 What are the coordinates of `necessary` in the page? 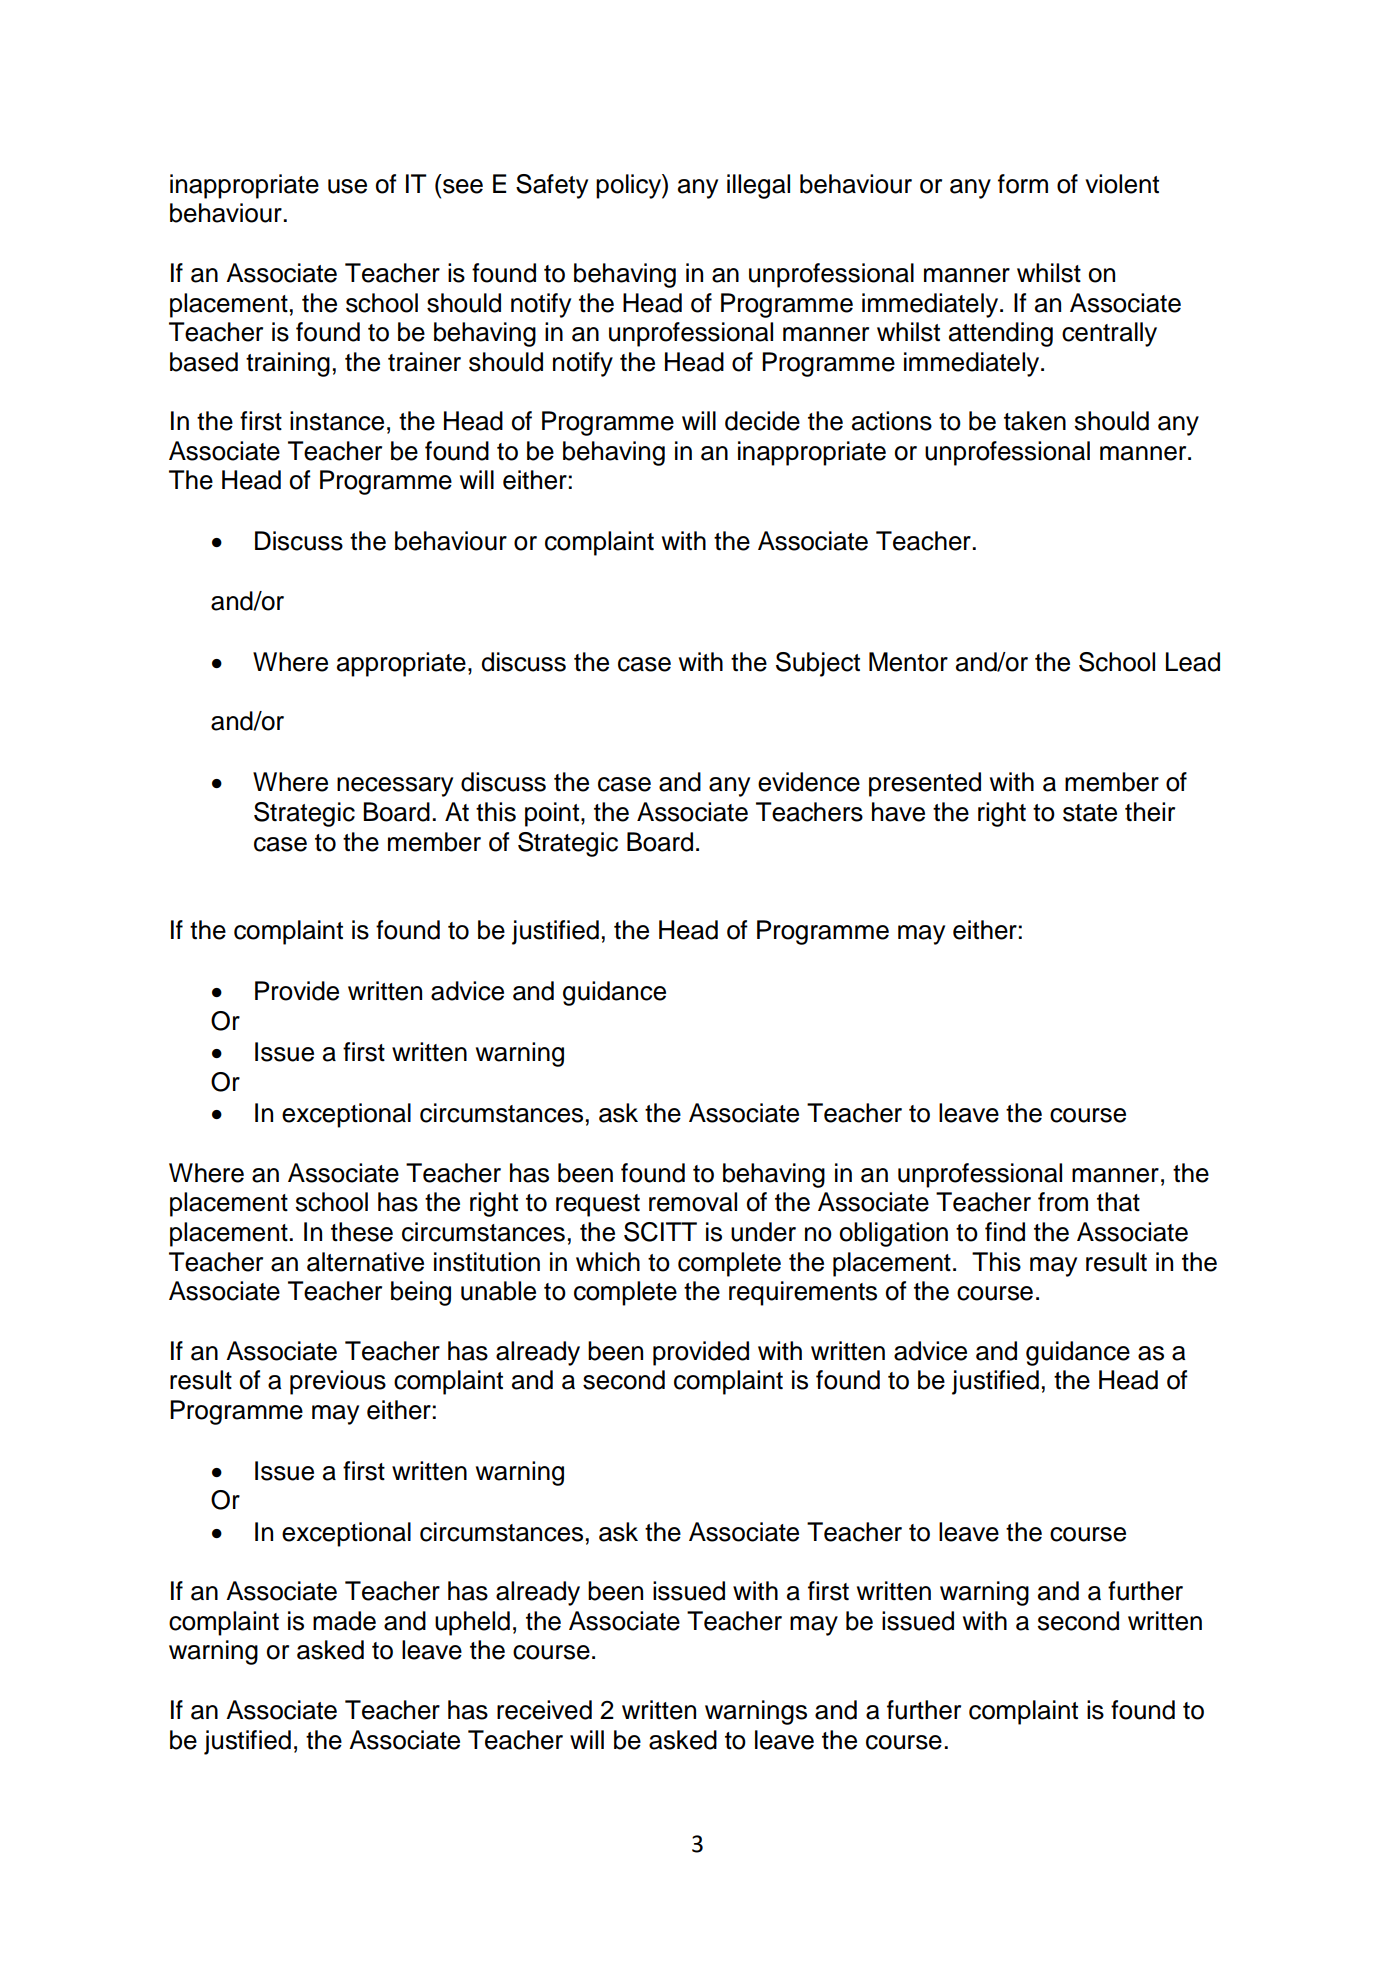 It's located at (395, 787).
